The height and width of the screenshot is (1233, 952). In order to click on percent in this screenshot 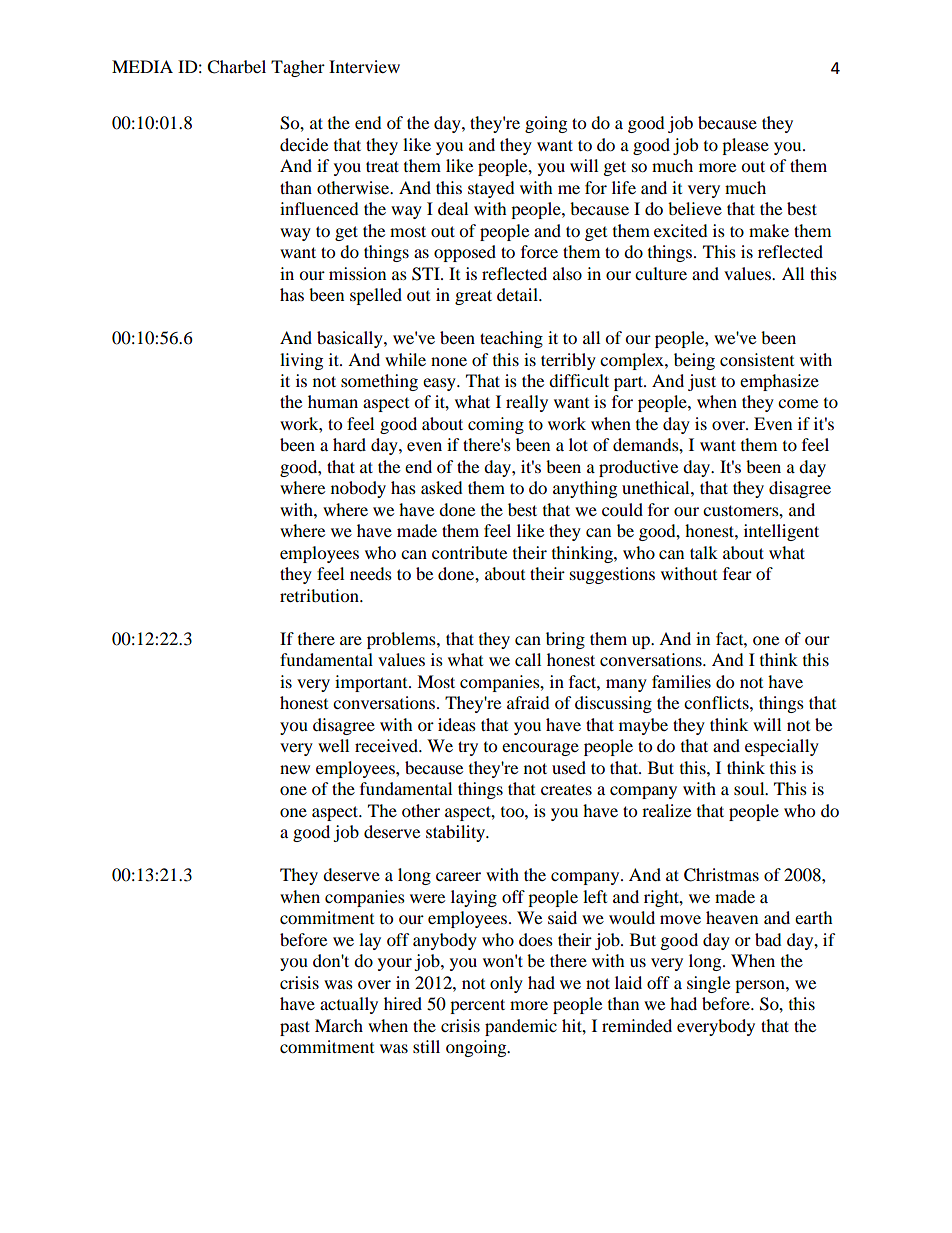, I will do `click(477, 1006)`.
